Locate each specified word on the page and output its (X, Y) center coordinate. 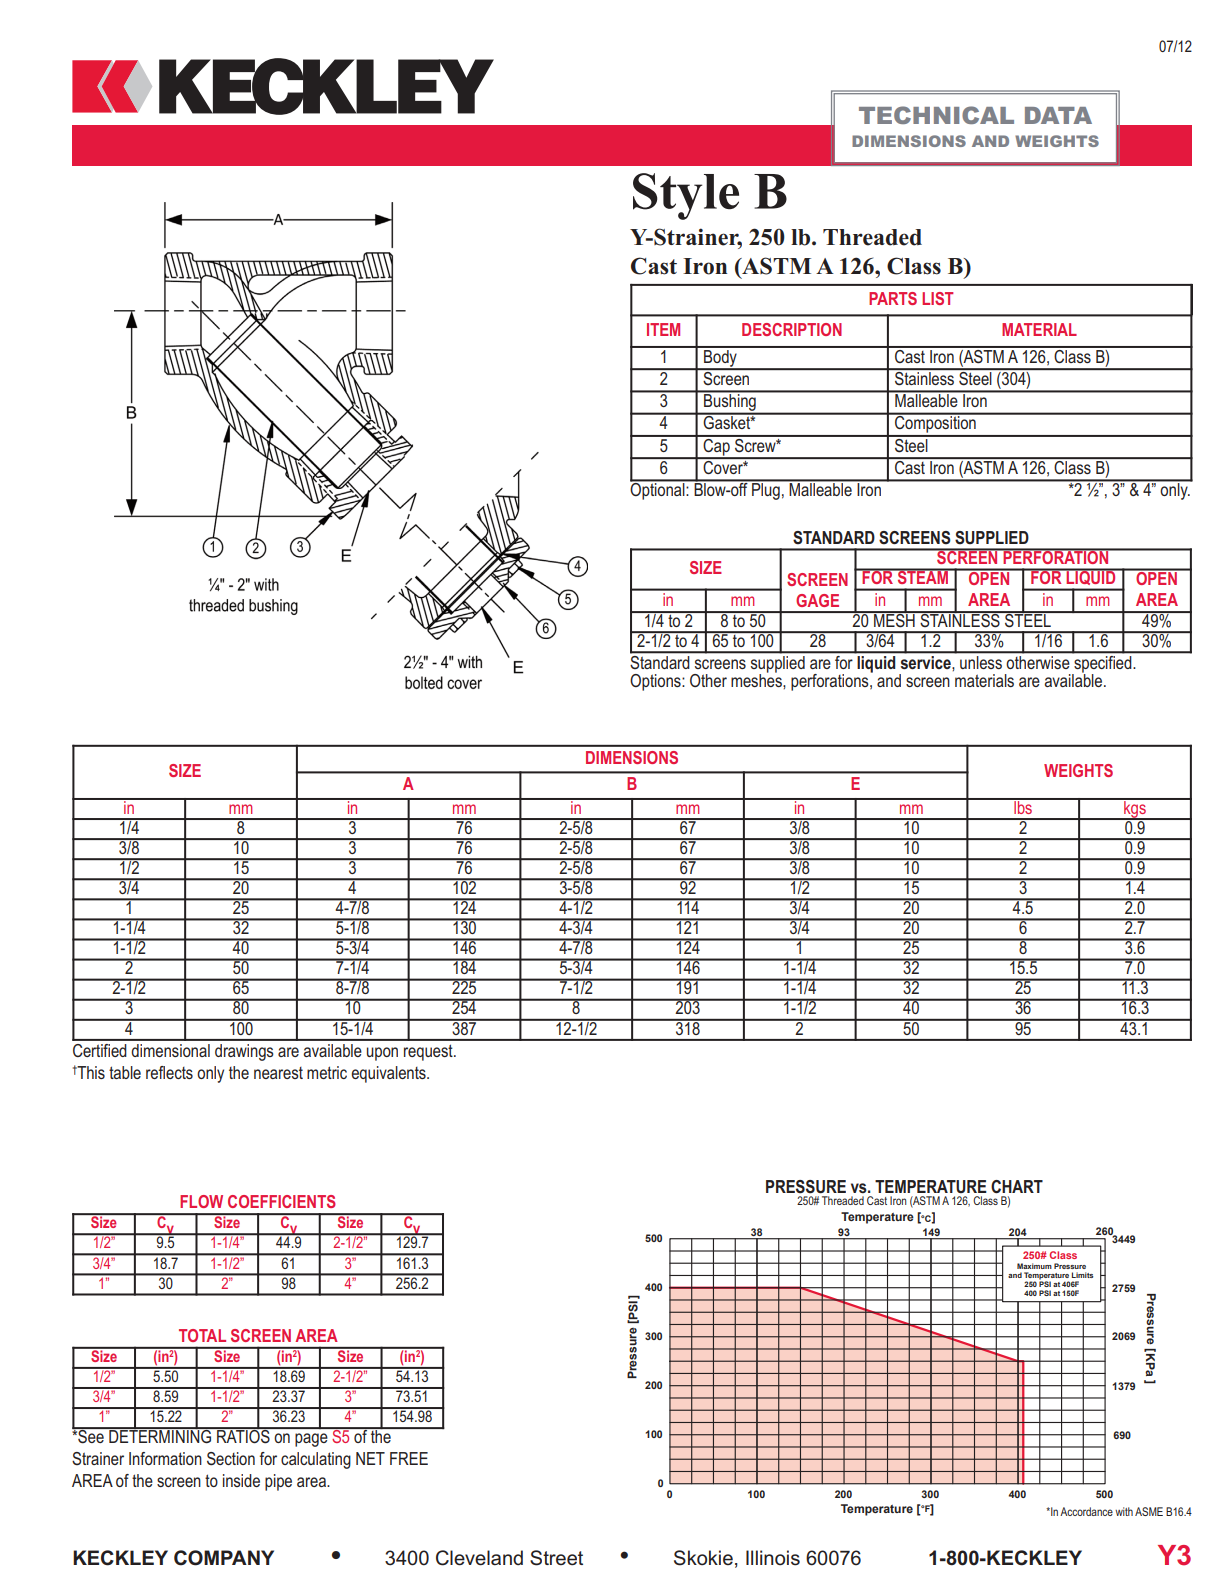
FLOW (201, 1201)
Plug (766, 490)
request (429, 1052)
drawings (244, 1052)
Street (556, 1558)
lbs (1023, 806)
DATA (1058, 115)
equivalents (389, 1074)
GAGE (817, 600)
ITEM (663, 329)
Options (656, 682)
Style (686, 196)
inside (241, 1480)
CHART (1017, 1186)
